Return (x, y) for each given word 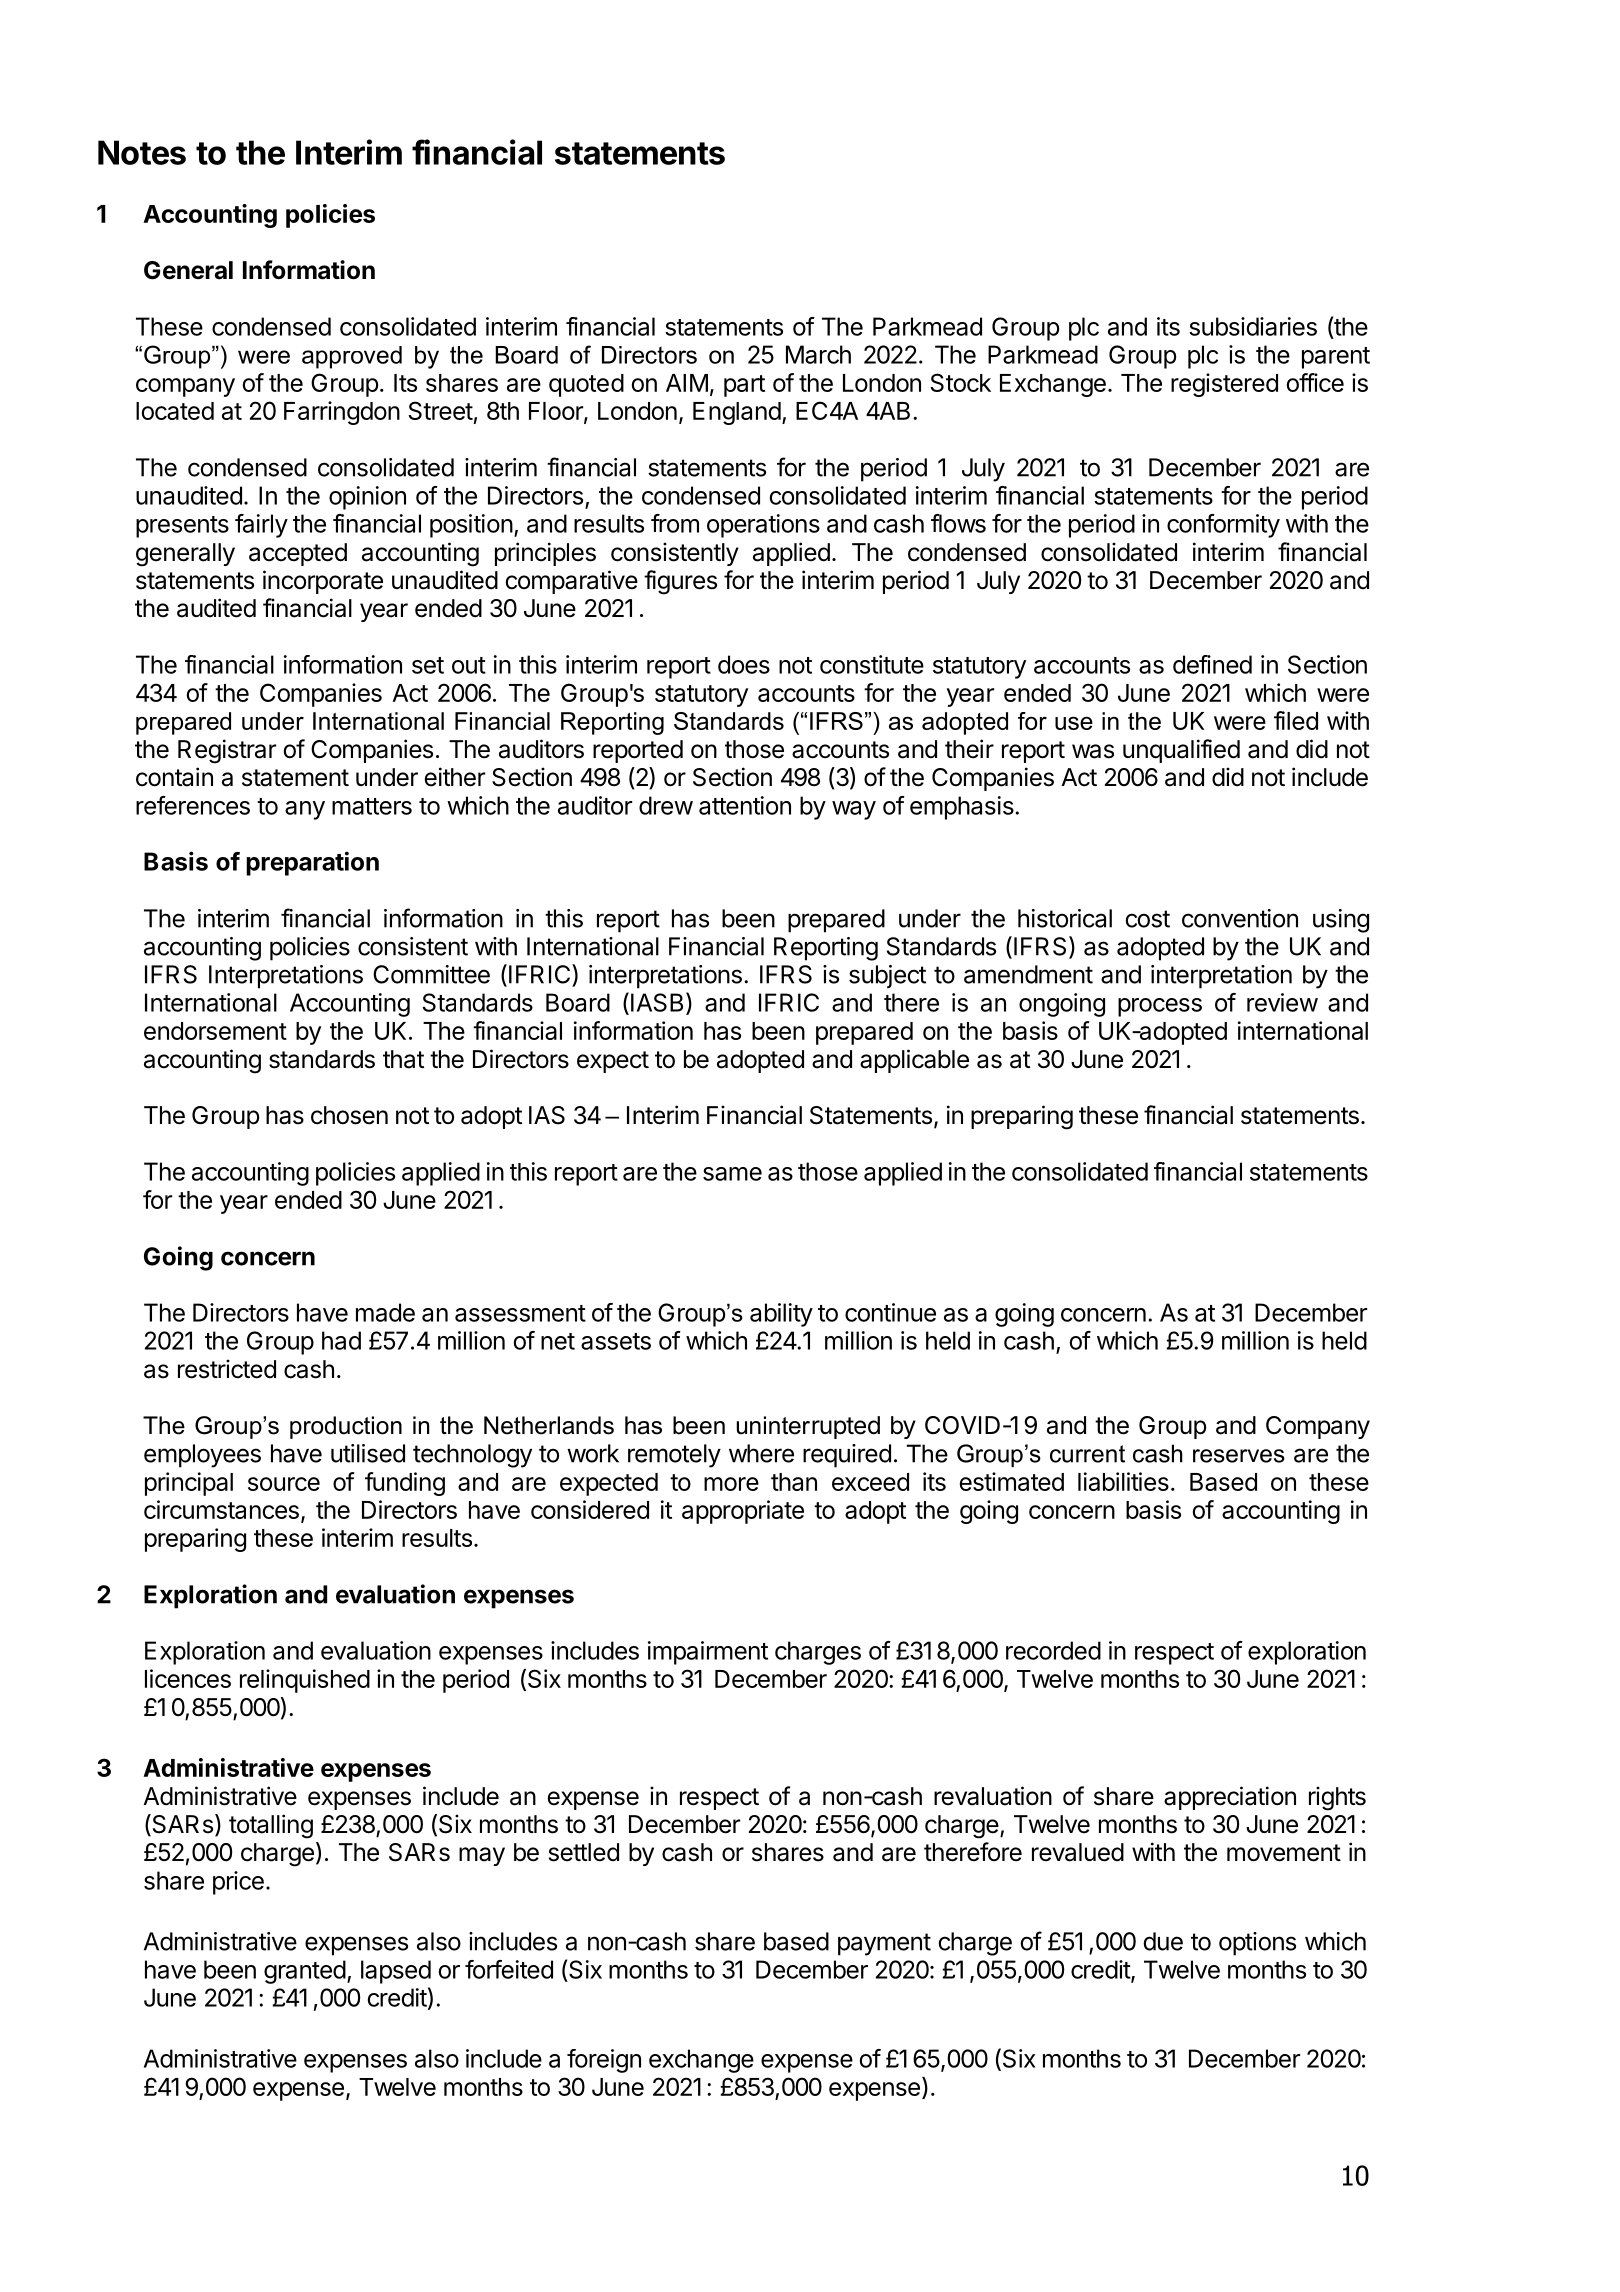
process (1160, 1007)
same (732, 1174)
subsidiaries (1253, 326)
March (818, 354)
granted (305, 1972)
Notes (142, 152)
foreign (604, 2061)
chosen (349, 1115)
